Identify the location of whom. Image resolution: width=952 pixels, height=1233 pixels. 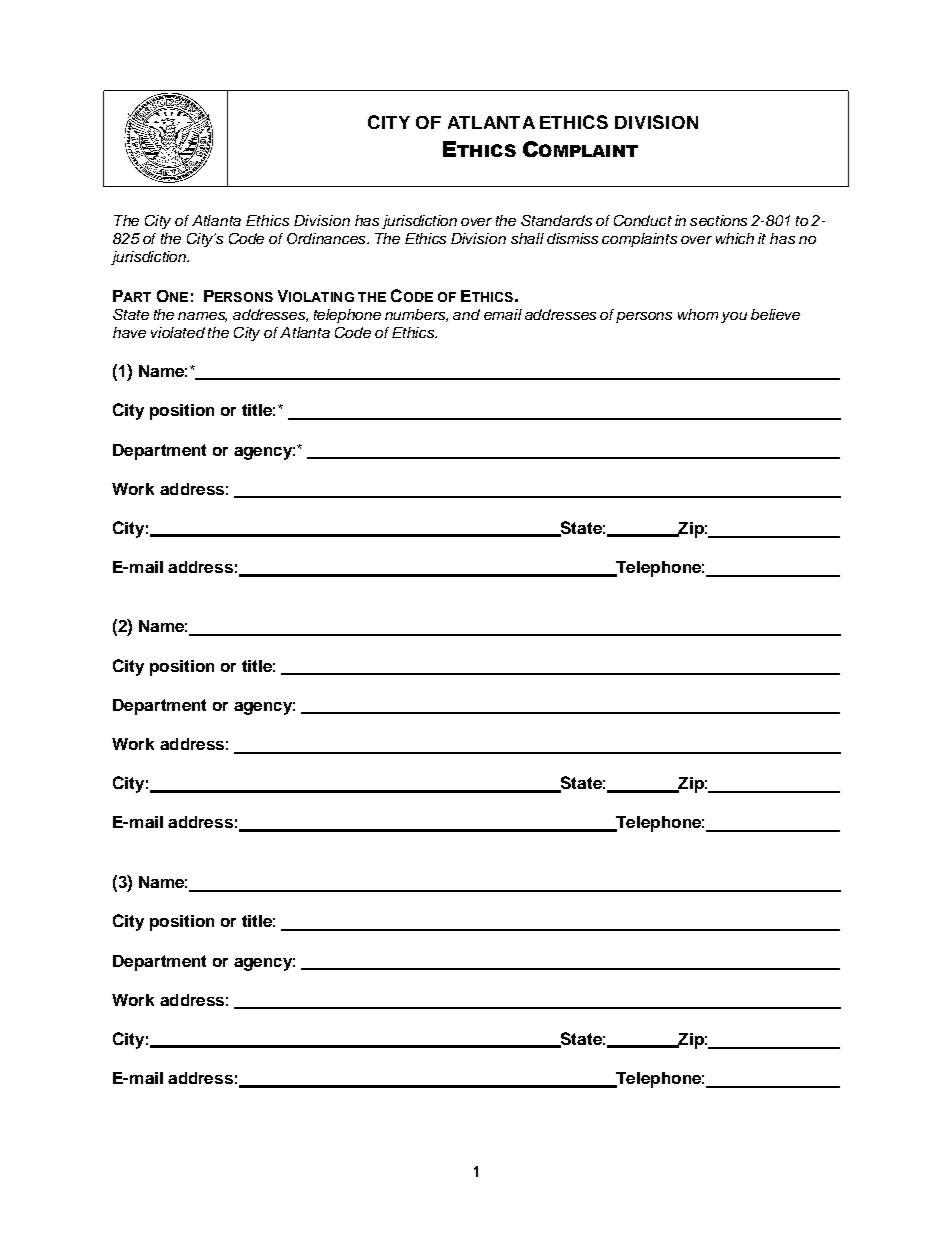
(698, 314).
